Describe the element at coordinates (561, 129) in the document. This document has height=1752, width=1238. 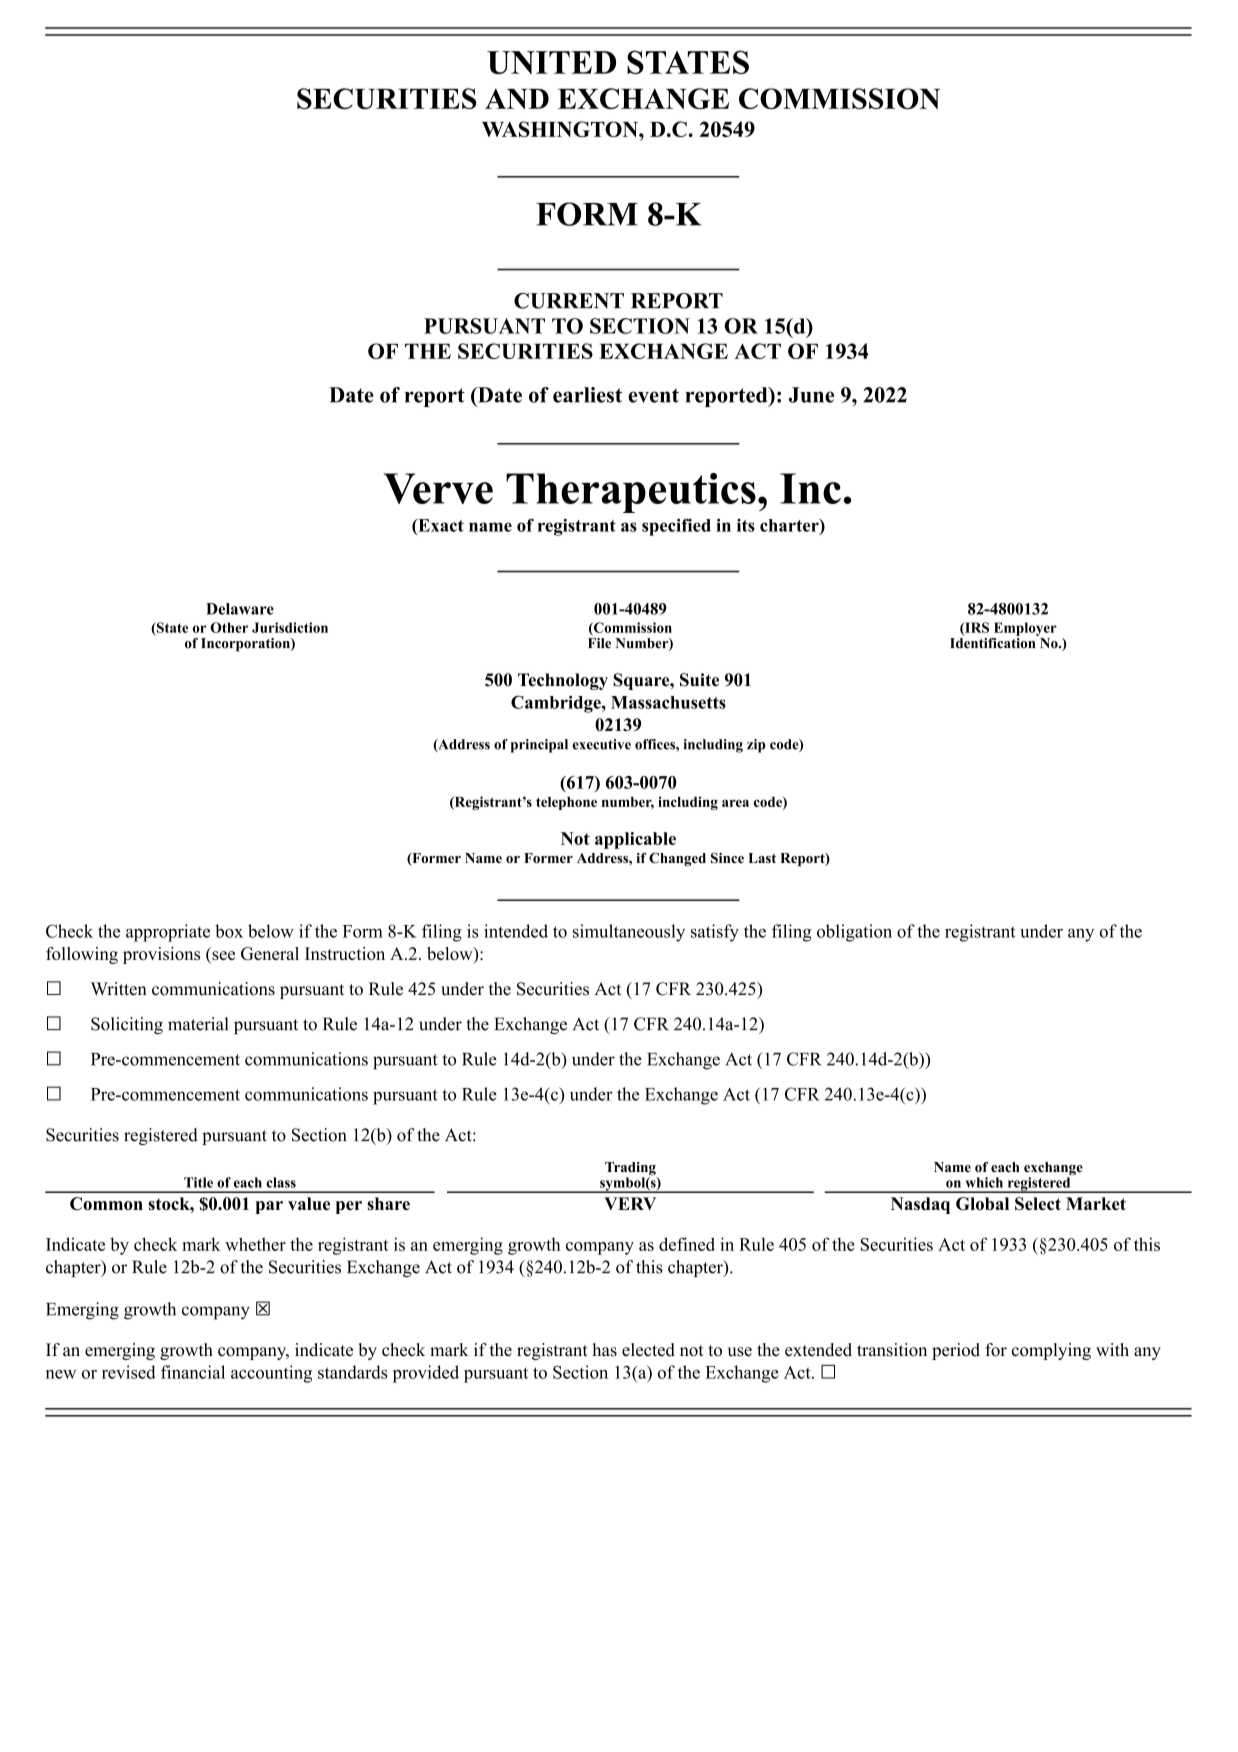
I see `WASHINGTON` at that location.
